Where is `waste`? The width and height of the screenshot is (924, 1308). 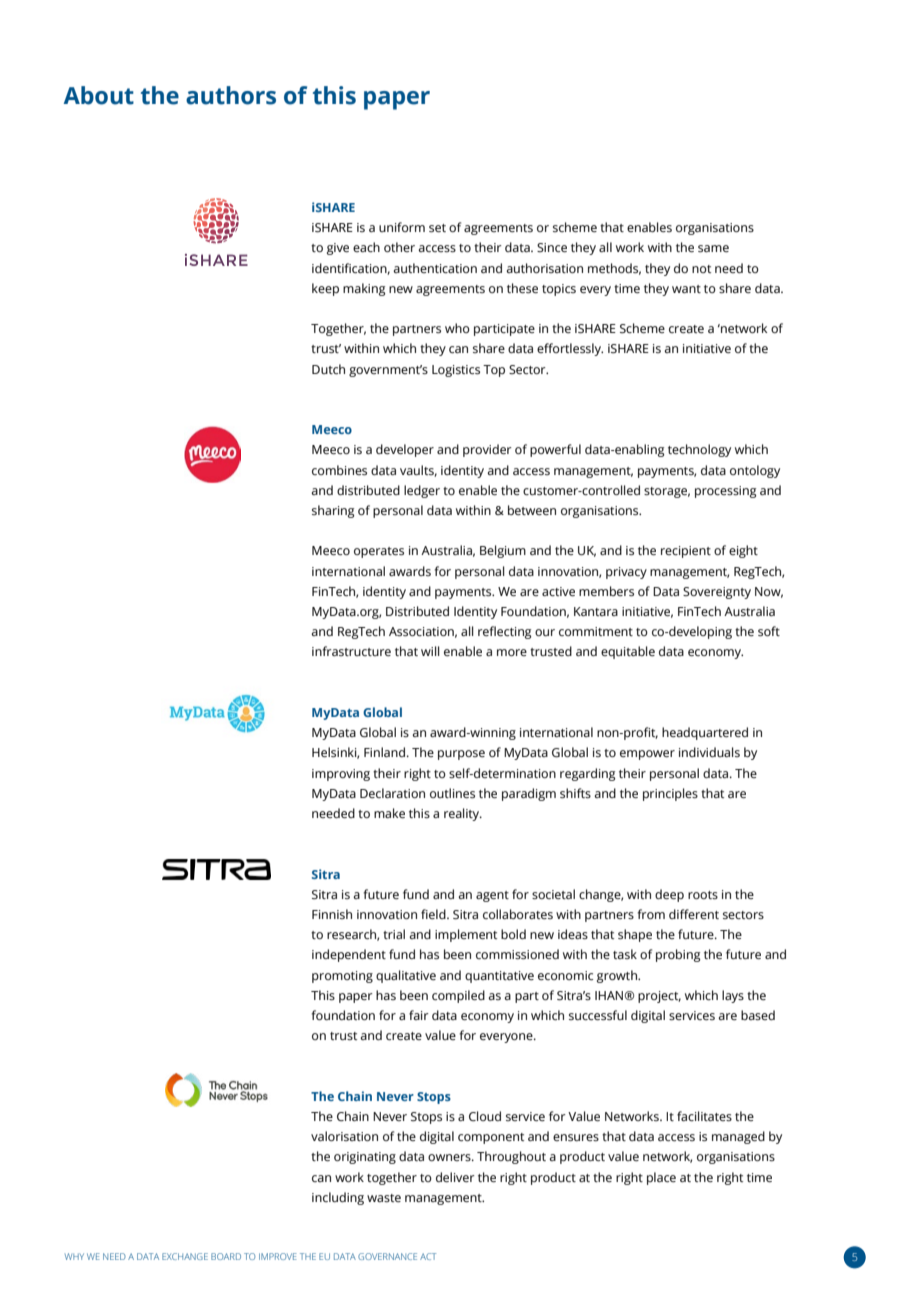
waste is located at coordinates (384, 1198).
